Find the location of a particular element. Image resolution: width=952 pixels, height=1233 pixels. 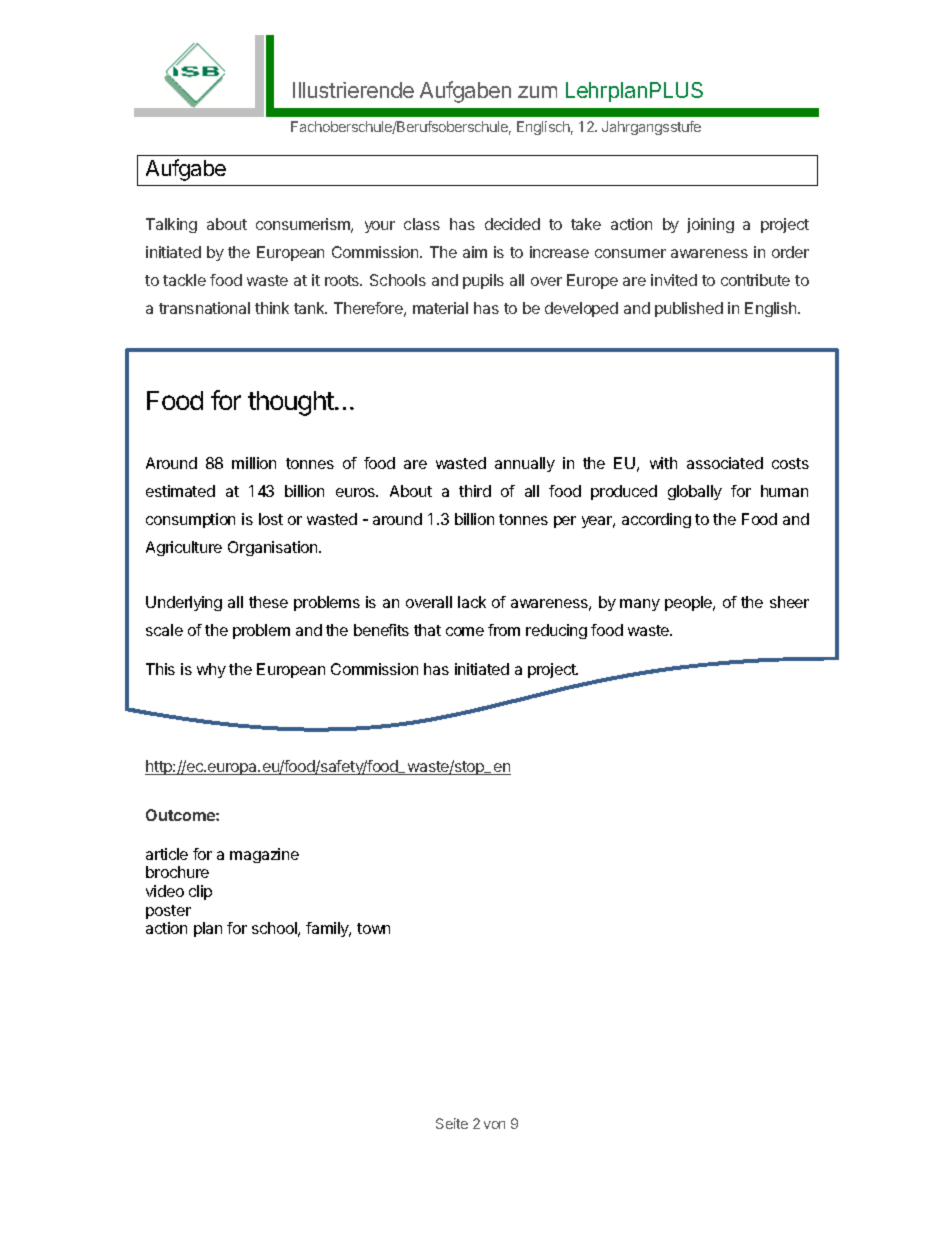

annually is located at coordinates (525, 464).
